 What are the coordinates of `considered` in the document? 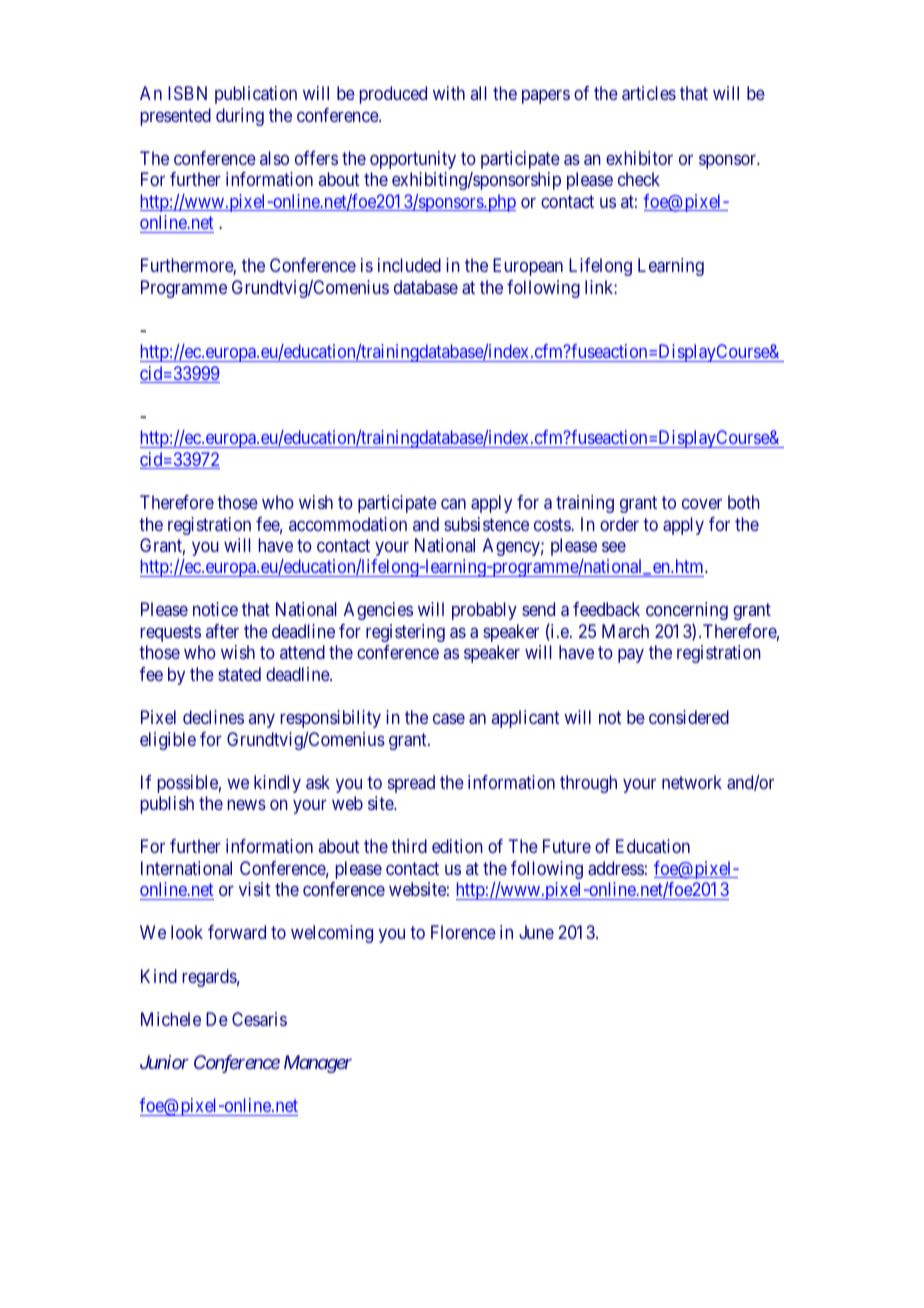 It's located at (689, 717).
